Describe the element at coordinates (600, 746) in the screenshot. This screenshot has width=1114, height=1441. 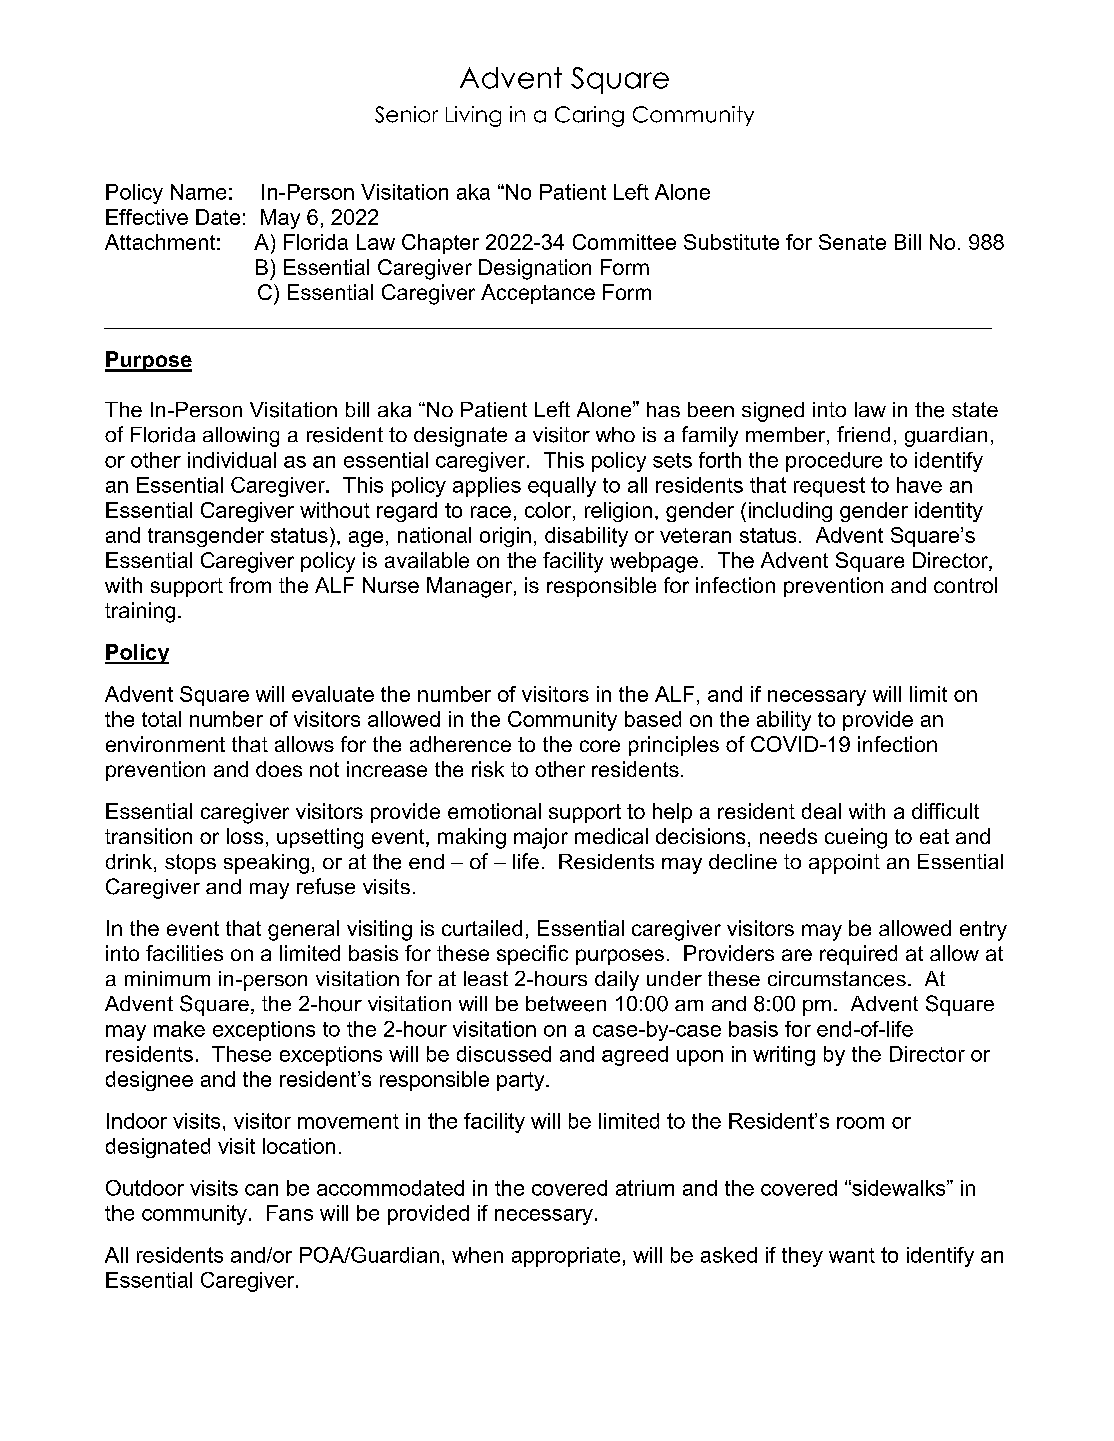
I see `core` at that location.
